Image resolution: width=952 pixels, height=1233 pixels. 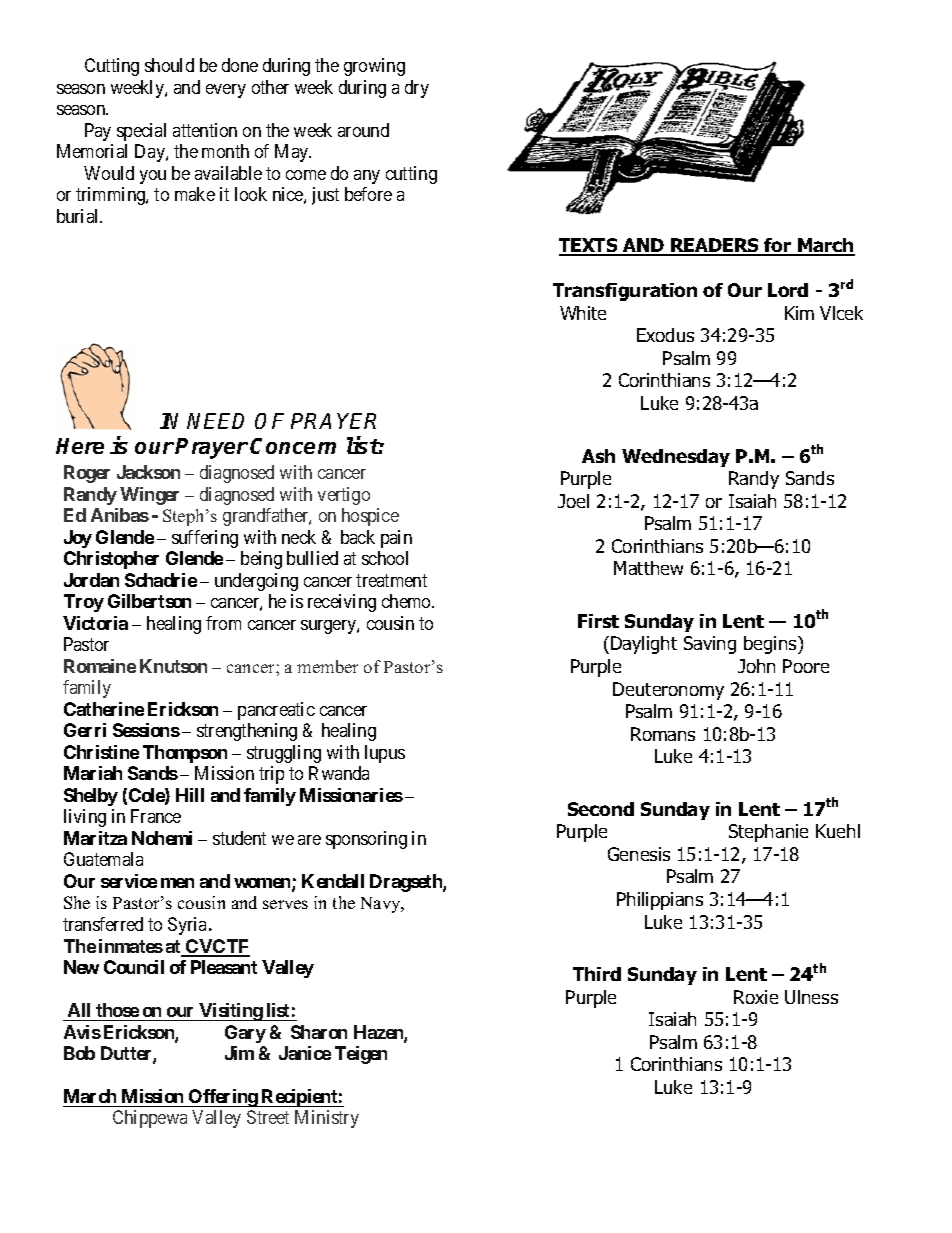 What do you see at coordinates (361, 1055) in the page?
I see `Teigen` at bounding box center [361, 1055].
